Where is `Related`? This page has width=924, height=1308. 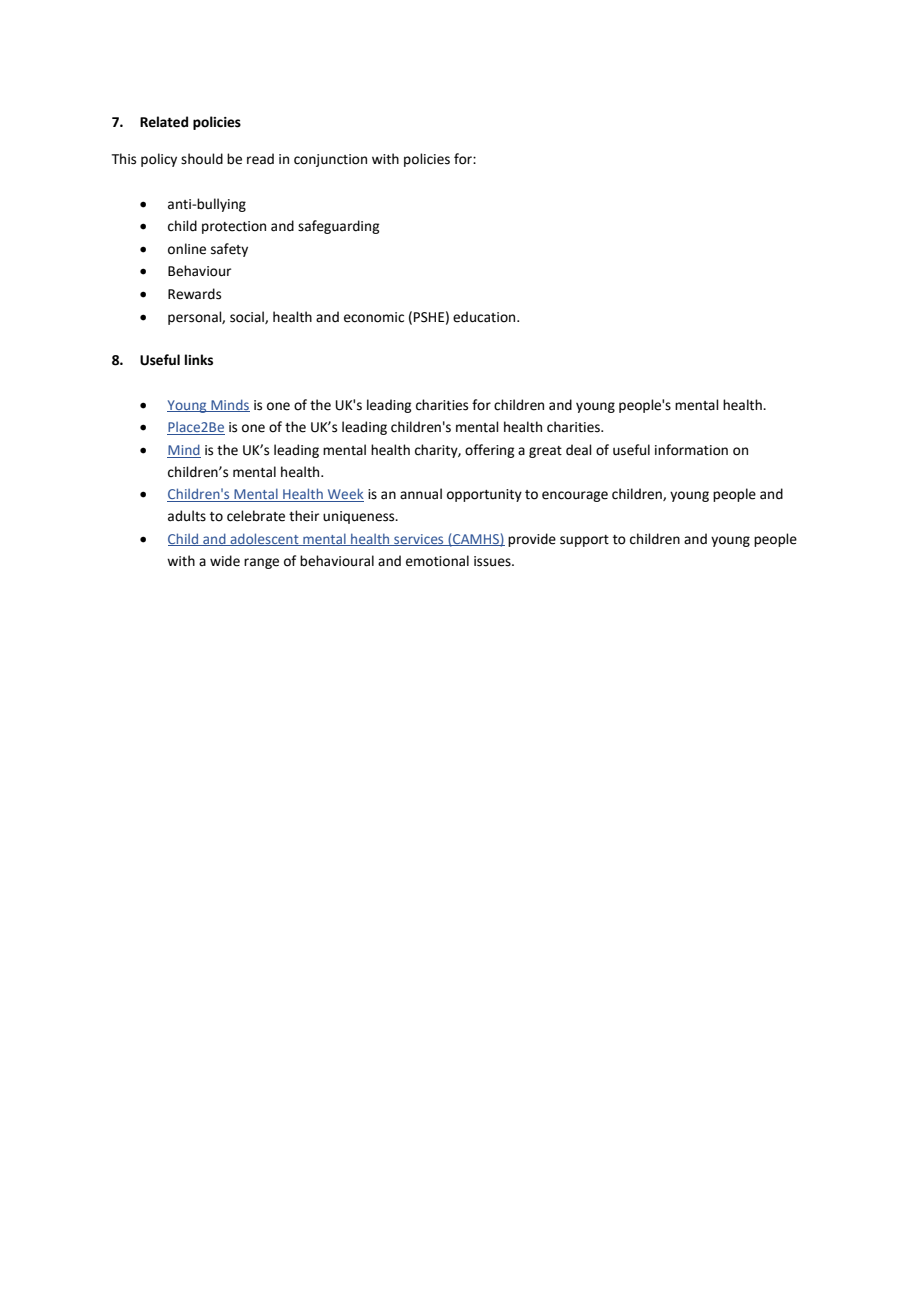 Related is located at coordinates (164, 122).
